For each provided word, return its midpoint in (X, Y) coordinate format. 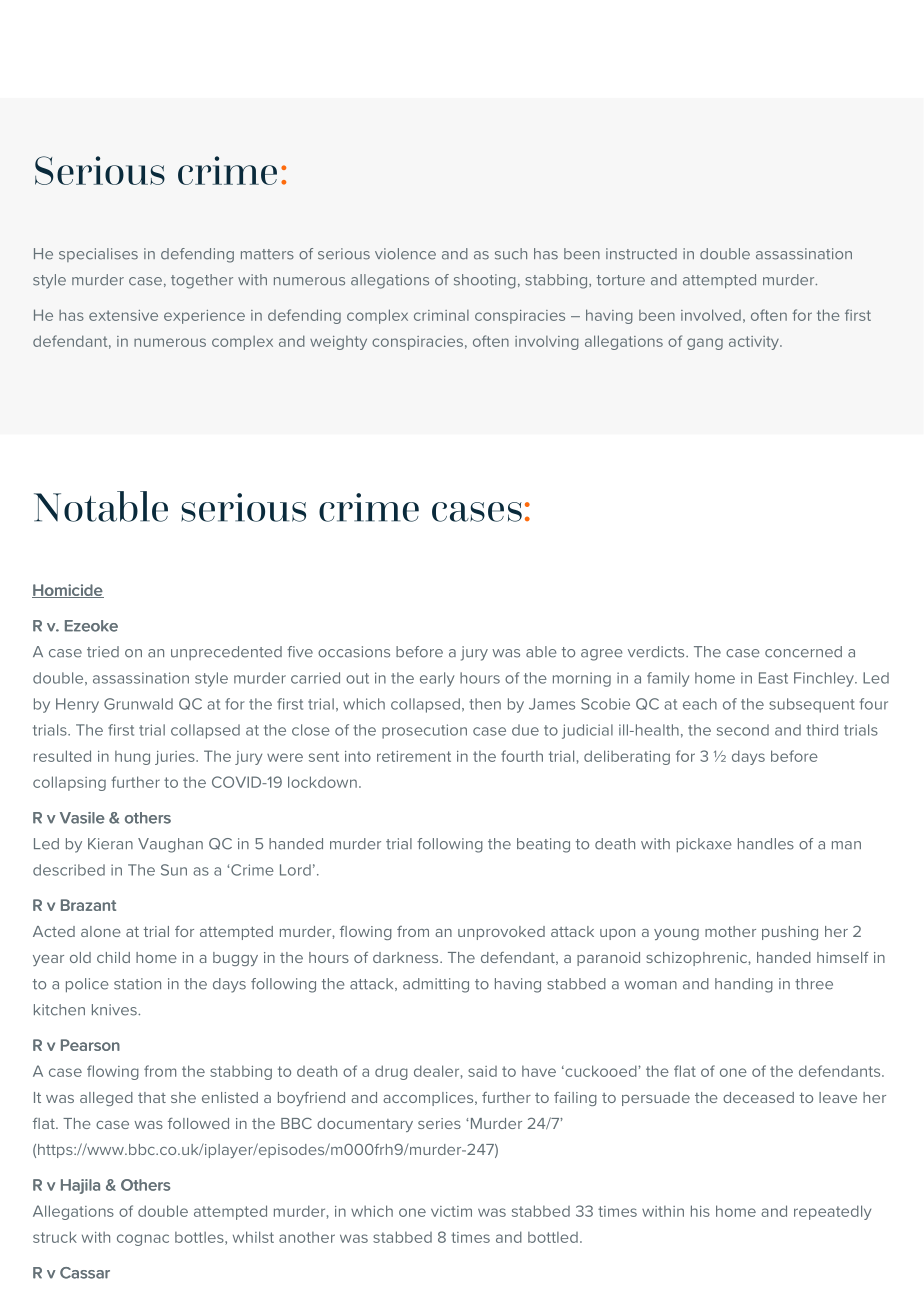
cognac (143, 1240)
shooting (485, 281)
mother (730, 931)
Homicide (68, 591)
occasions (354, 652)
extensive (123, 315)
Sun (174, 870)
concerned (803, 652)
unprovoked (501, 933)
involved (711, 315)
